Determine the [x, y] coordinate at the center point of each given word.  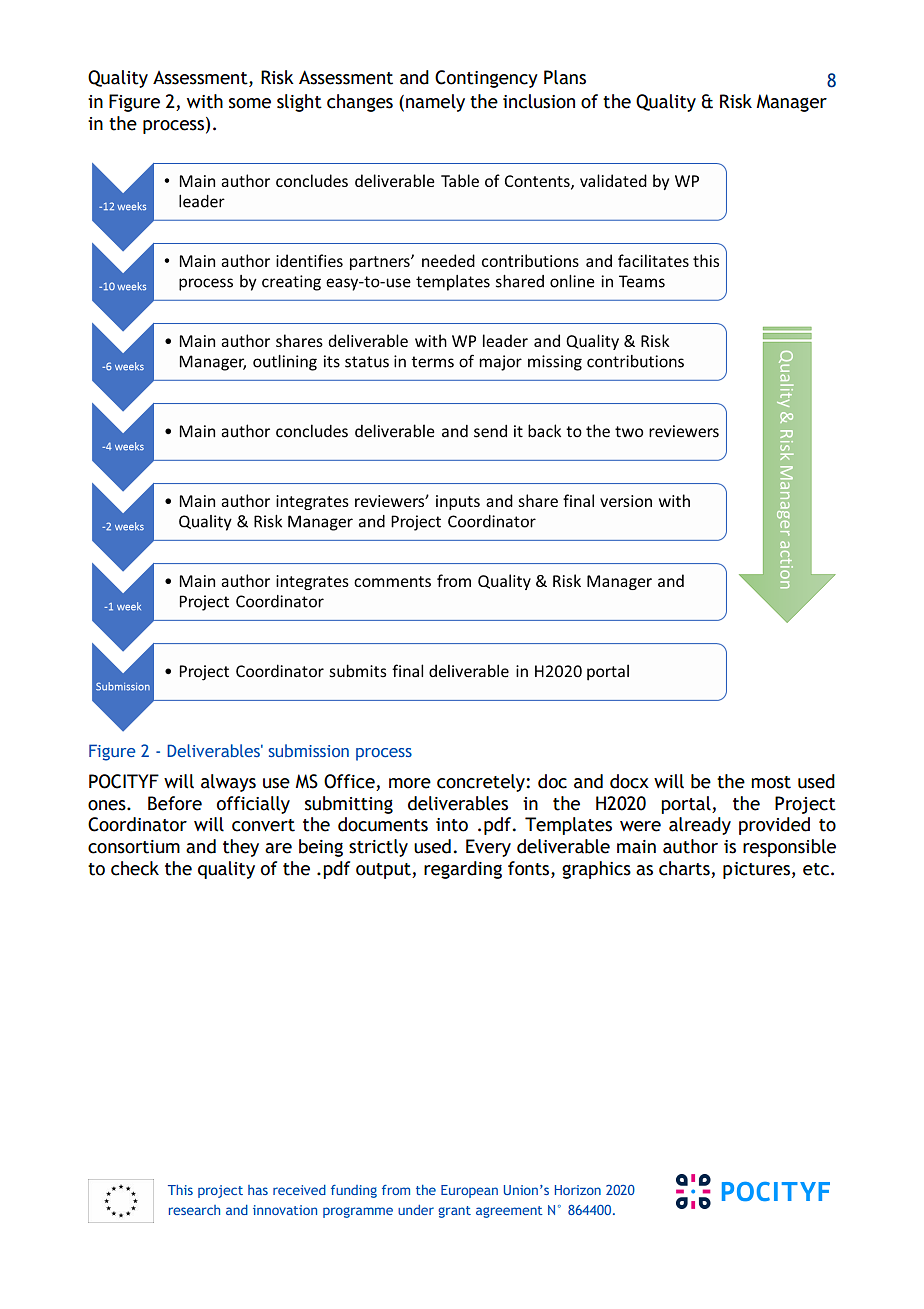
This [180, 1190]
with [205, 101]
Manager [792, 103]
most [771, 782]
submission [309, 750]
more [410, 783]
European [469, 1191]
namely [435, 103]
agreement [509, 1212]
